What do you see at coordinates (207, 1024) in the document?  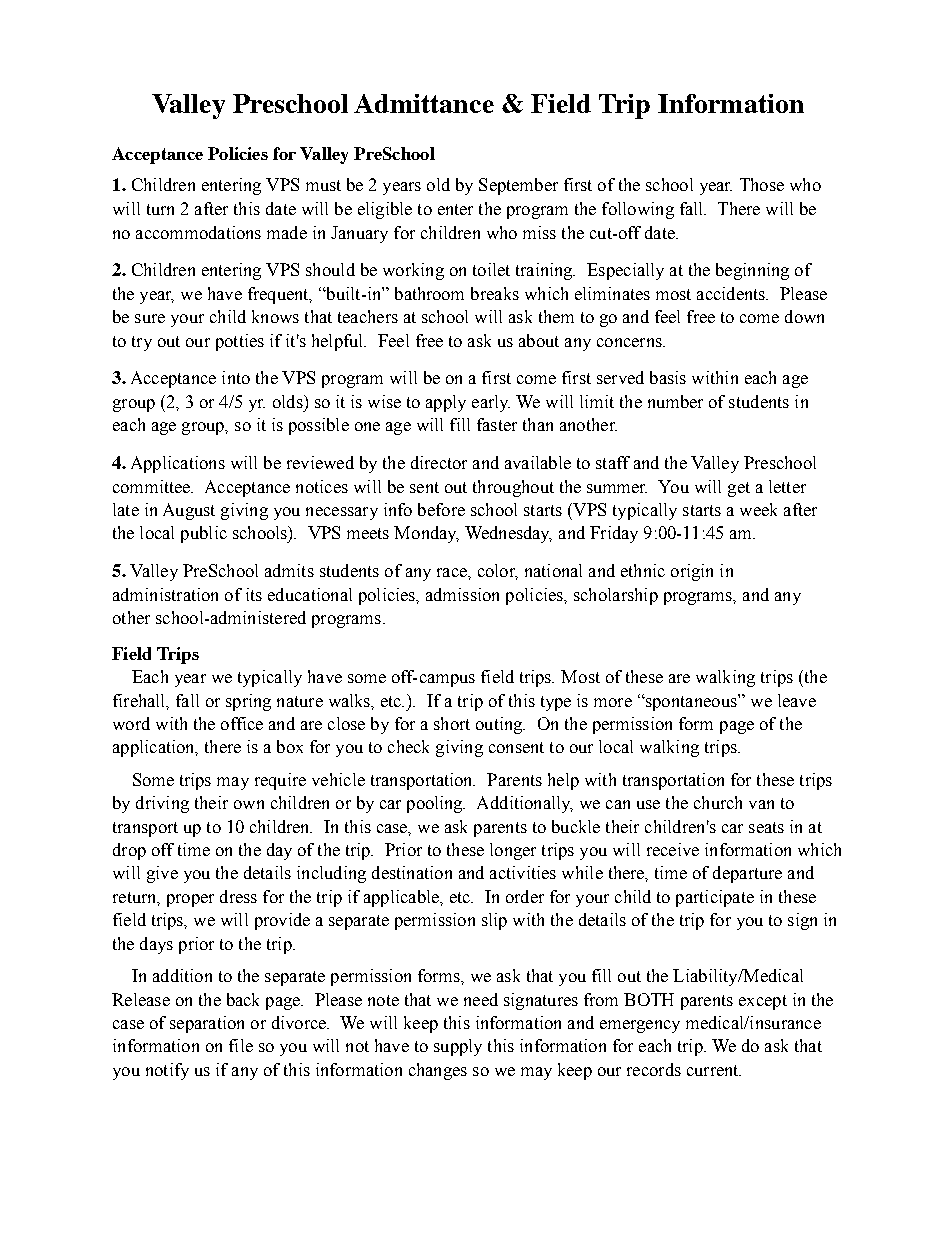 I see `separation` at bounding box center [207, 1024].
